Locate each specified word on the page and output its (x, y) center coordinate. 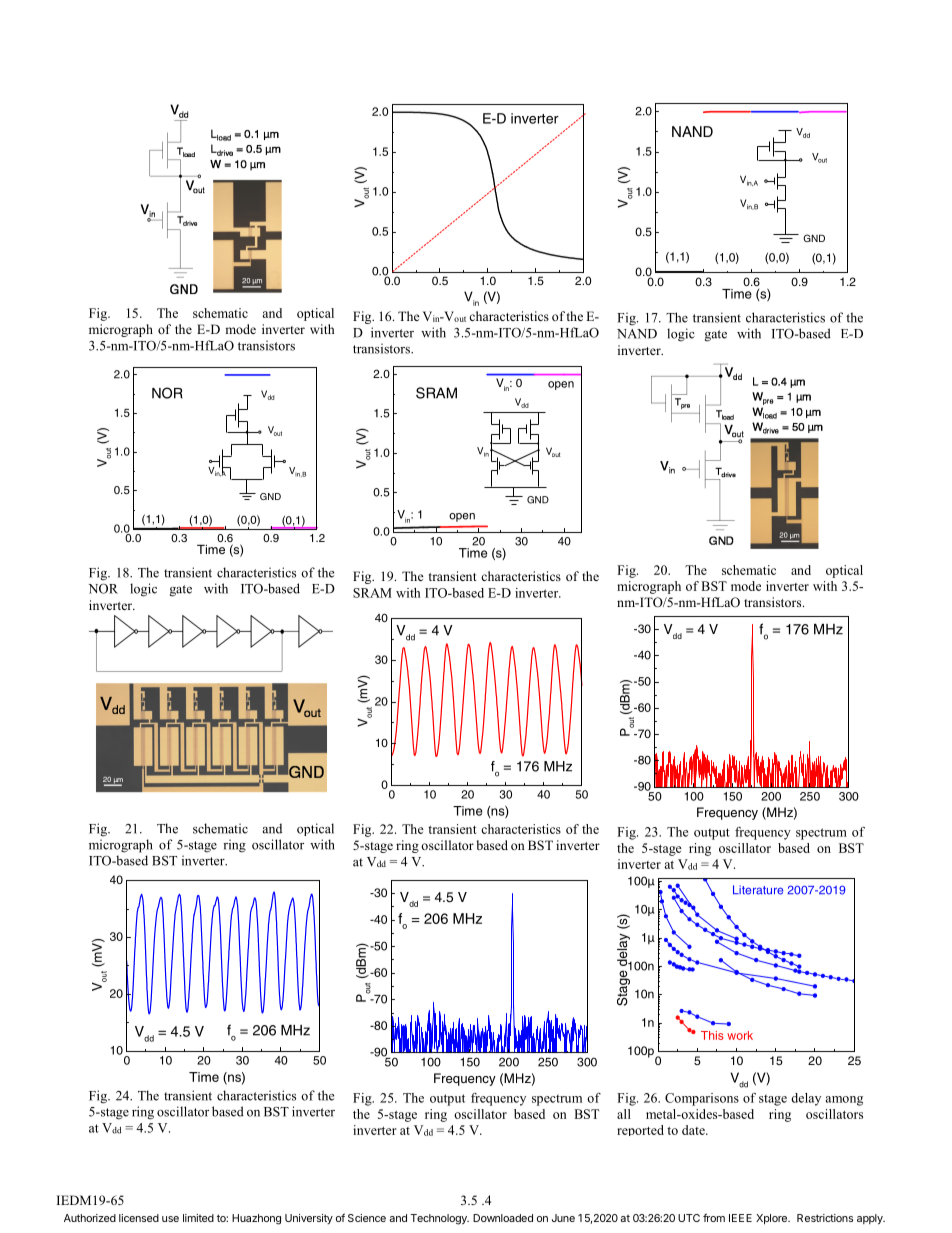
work (740, 1035)
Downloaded (503, 1218)
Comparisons (702, 1099)
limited (198, 1218)
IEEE (740, 1218)
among (844, 1101)
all (624, 1114)
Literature (758, 890)
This (712, 1035)
